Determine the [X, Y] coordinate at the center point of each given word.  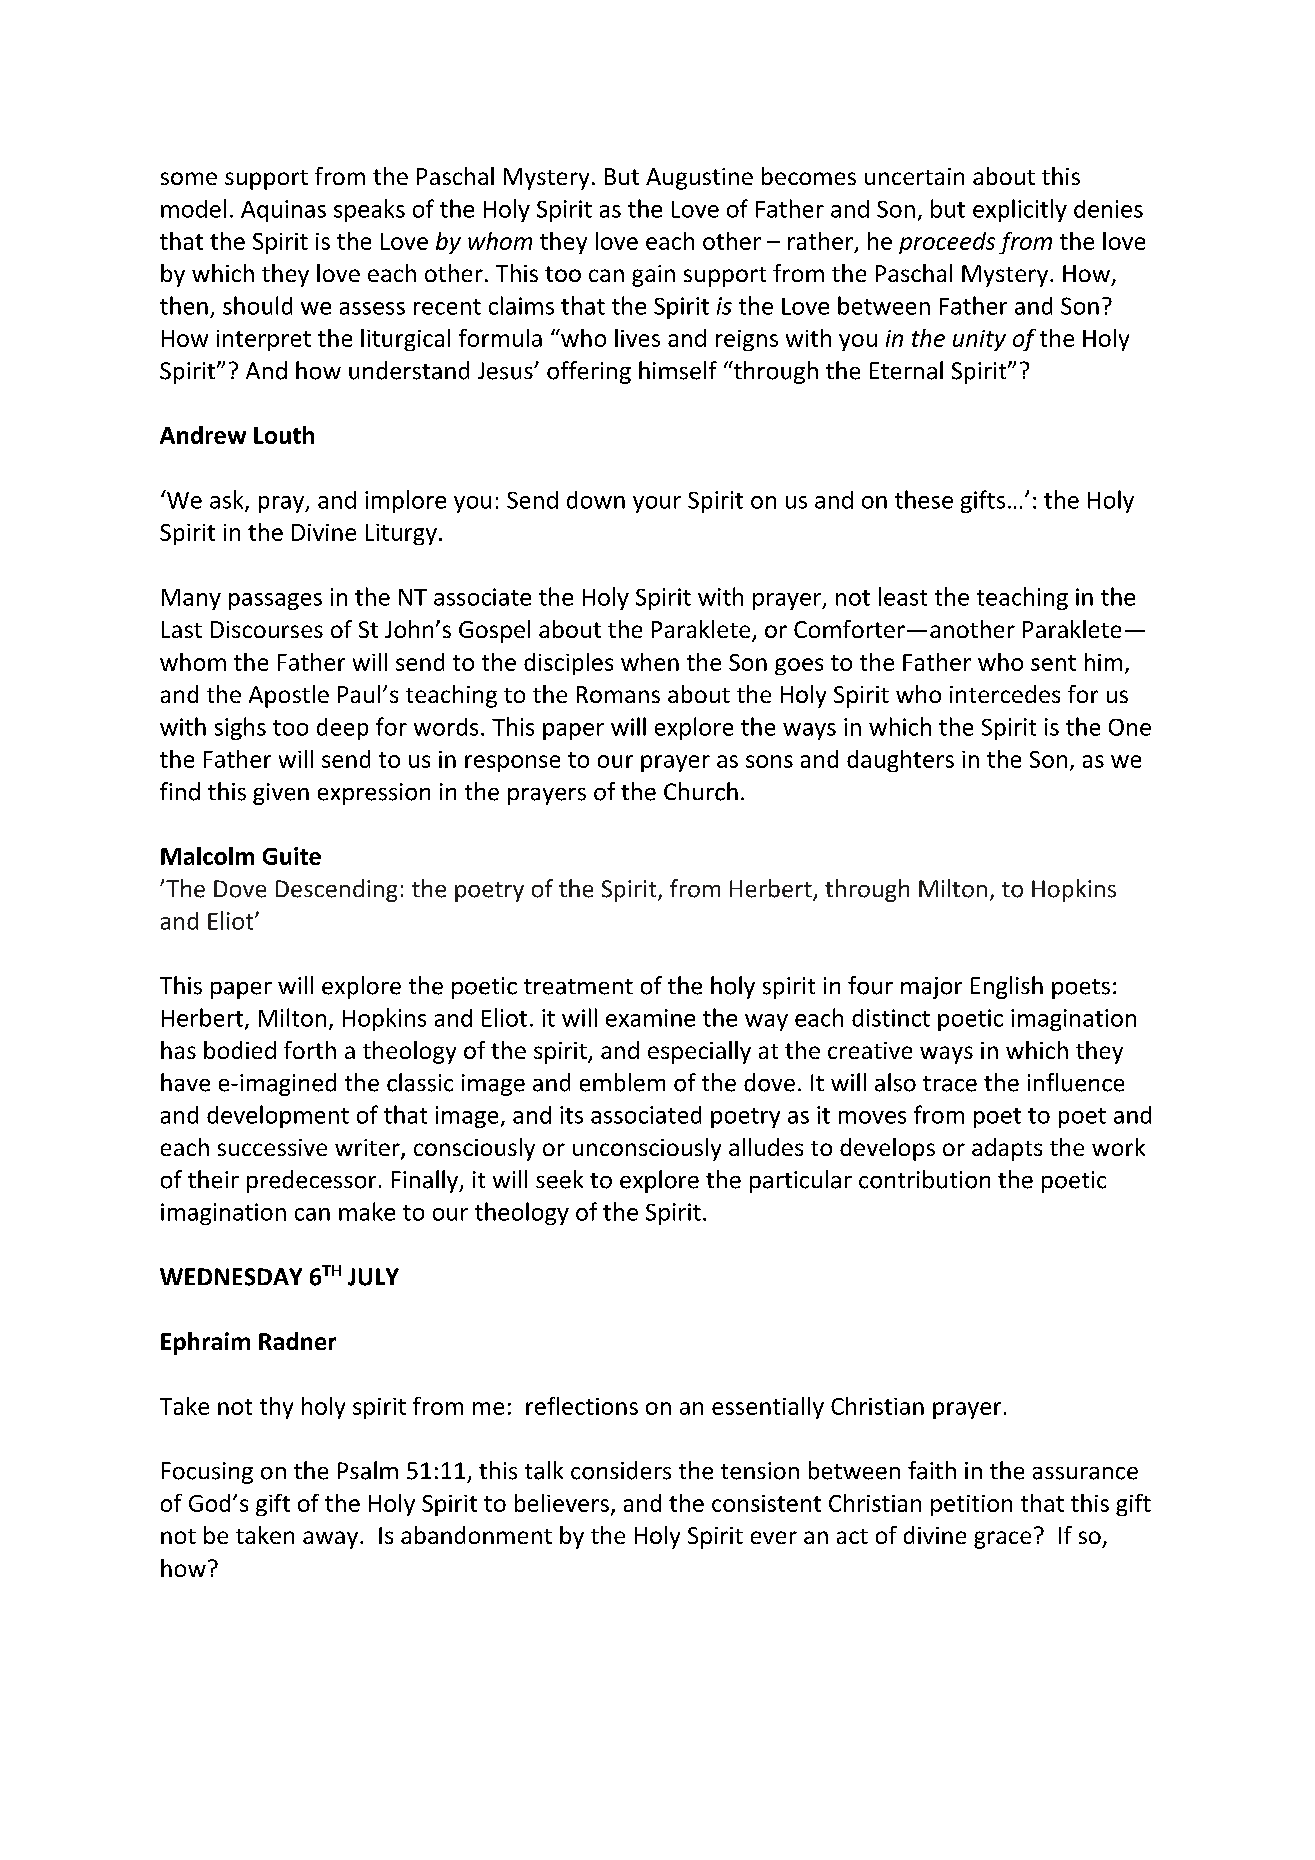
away [332, 1540]
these [924, 499]
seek [559, 1179]
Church [701, 791]
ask [228, 500]
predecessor [311, 1181]
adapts [1007, 1149]
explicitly [1020, 210]
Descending [336, 890]
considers [621, 1470]
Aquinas [283, 211]
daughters [900, 761]
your [657, 504]
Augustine [699, 179]
